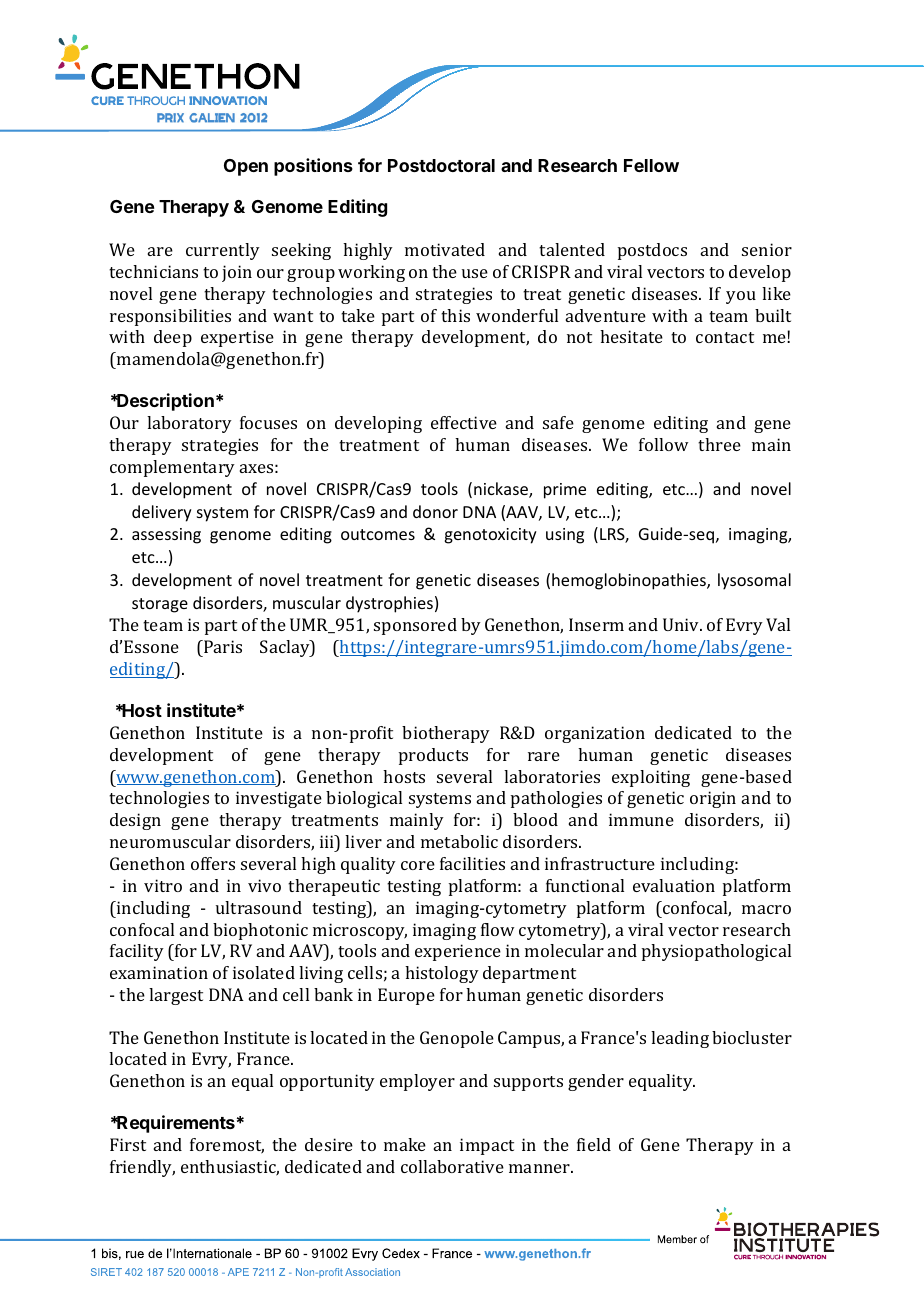 Image resolution: width=924 pixels, height=1307 pixels. Describe the element at coordinates (719, 444) in the document. I see `three` at that location.
